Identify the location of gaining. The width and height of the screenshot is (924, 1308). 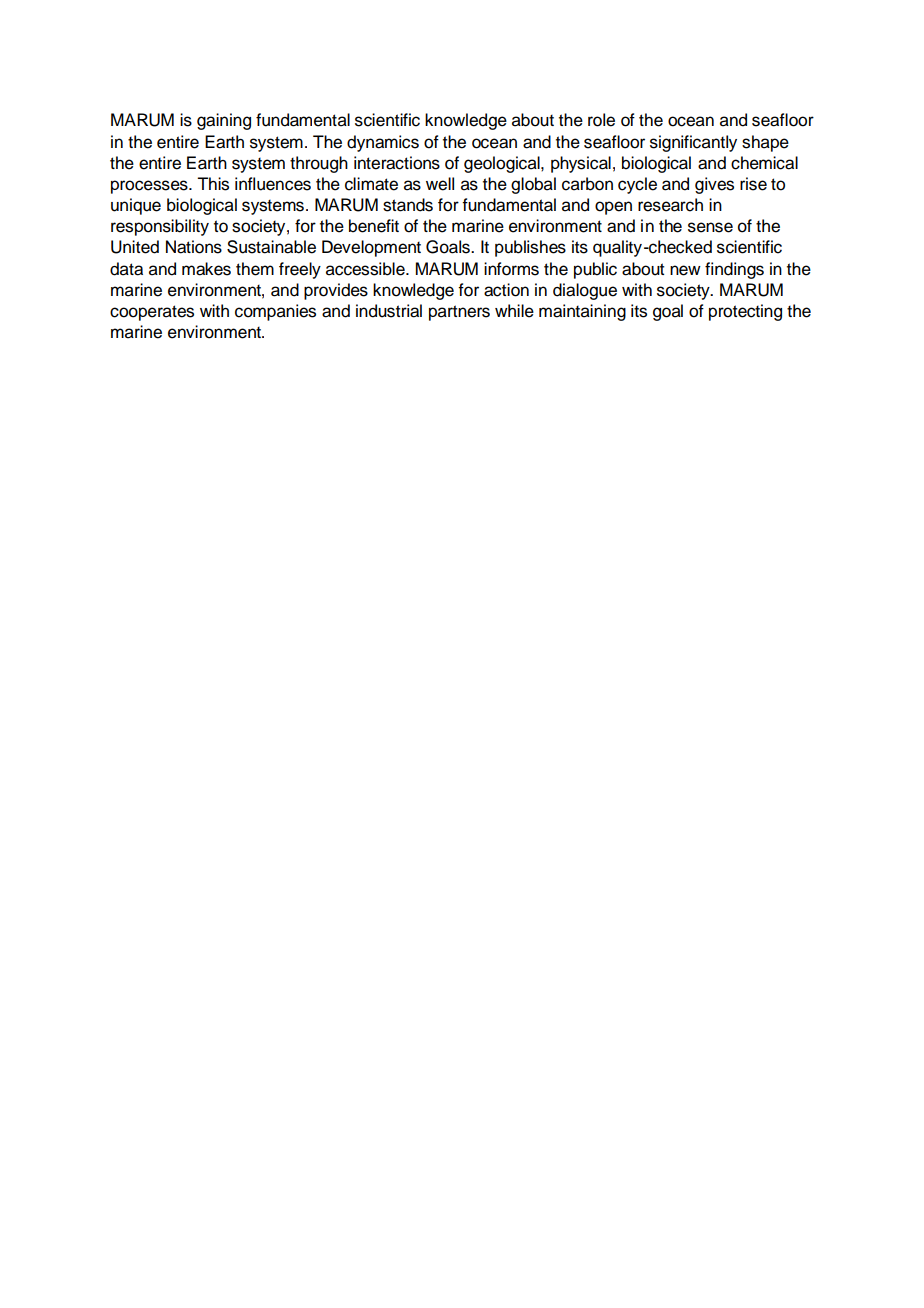
(224, 121).
